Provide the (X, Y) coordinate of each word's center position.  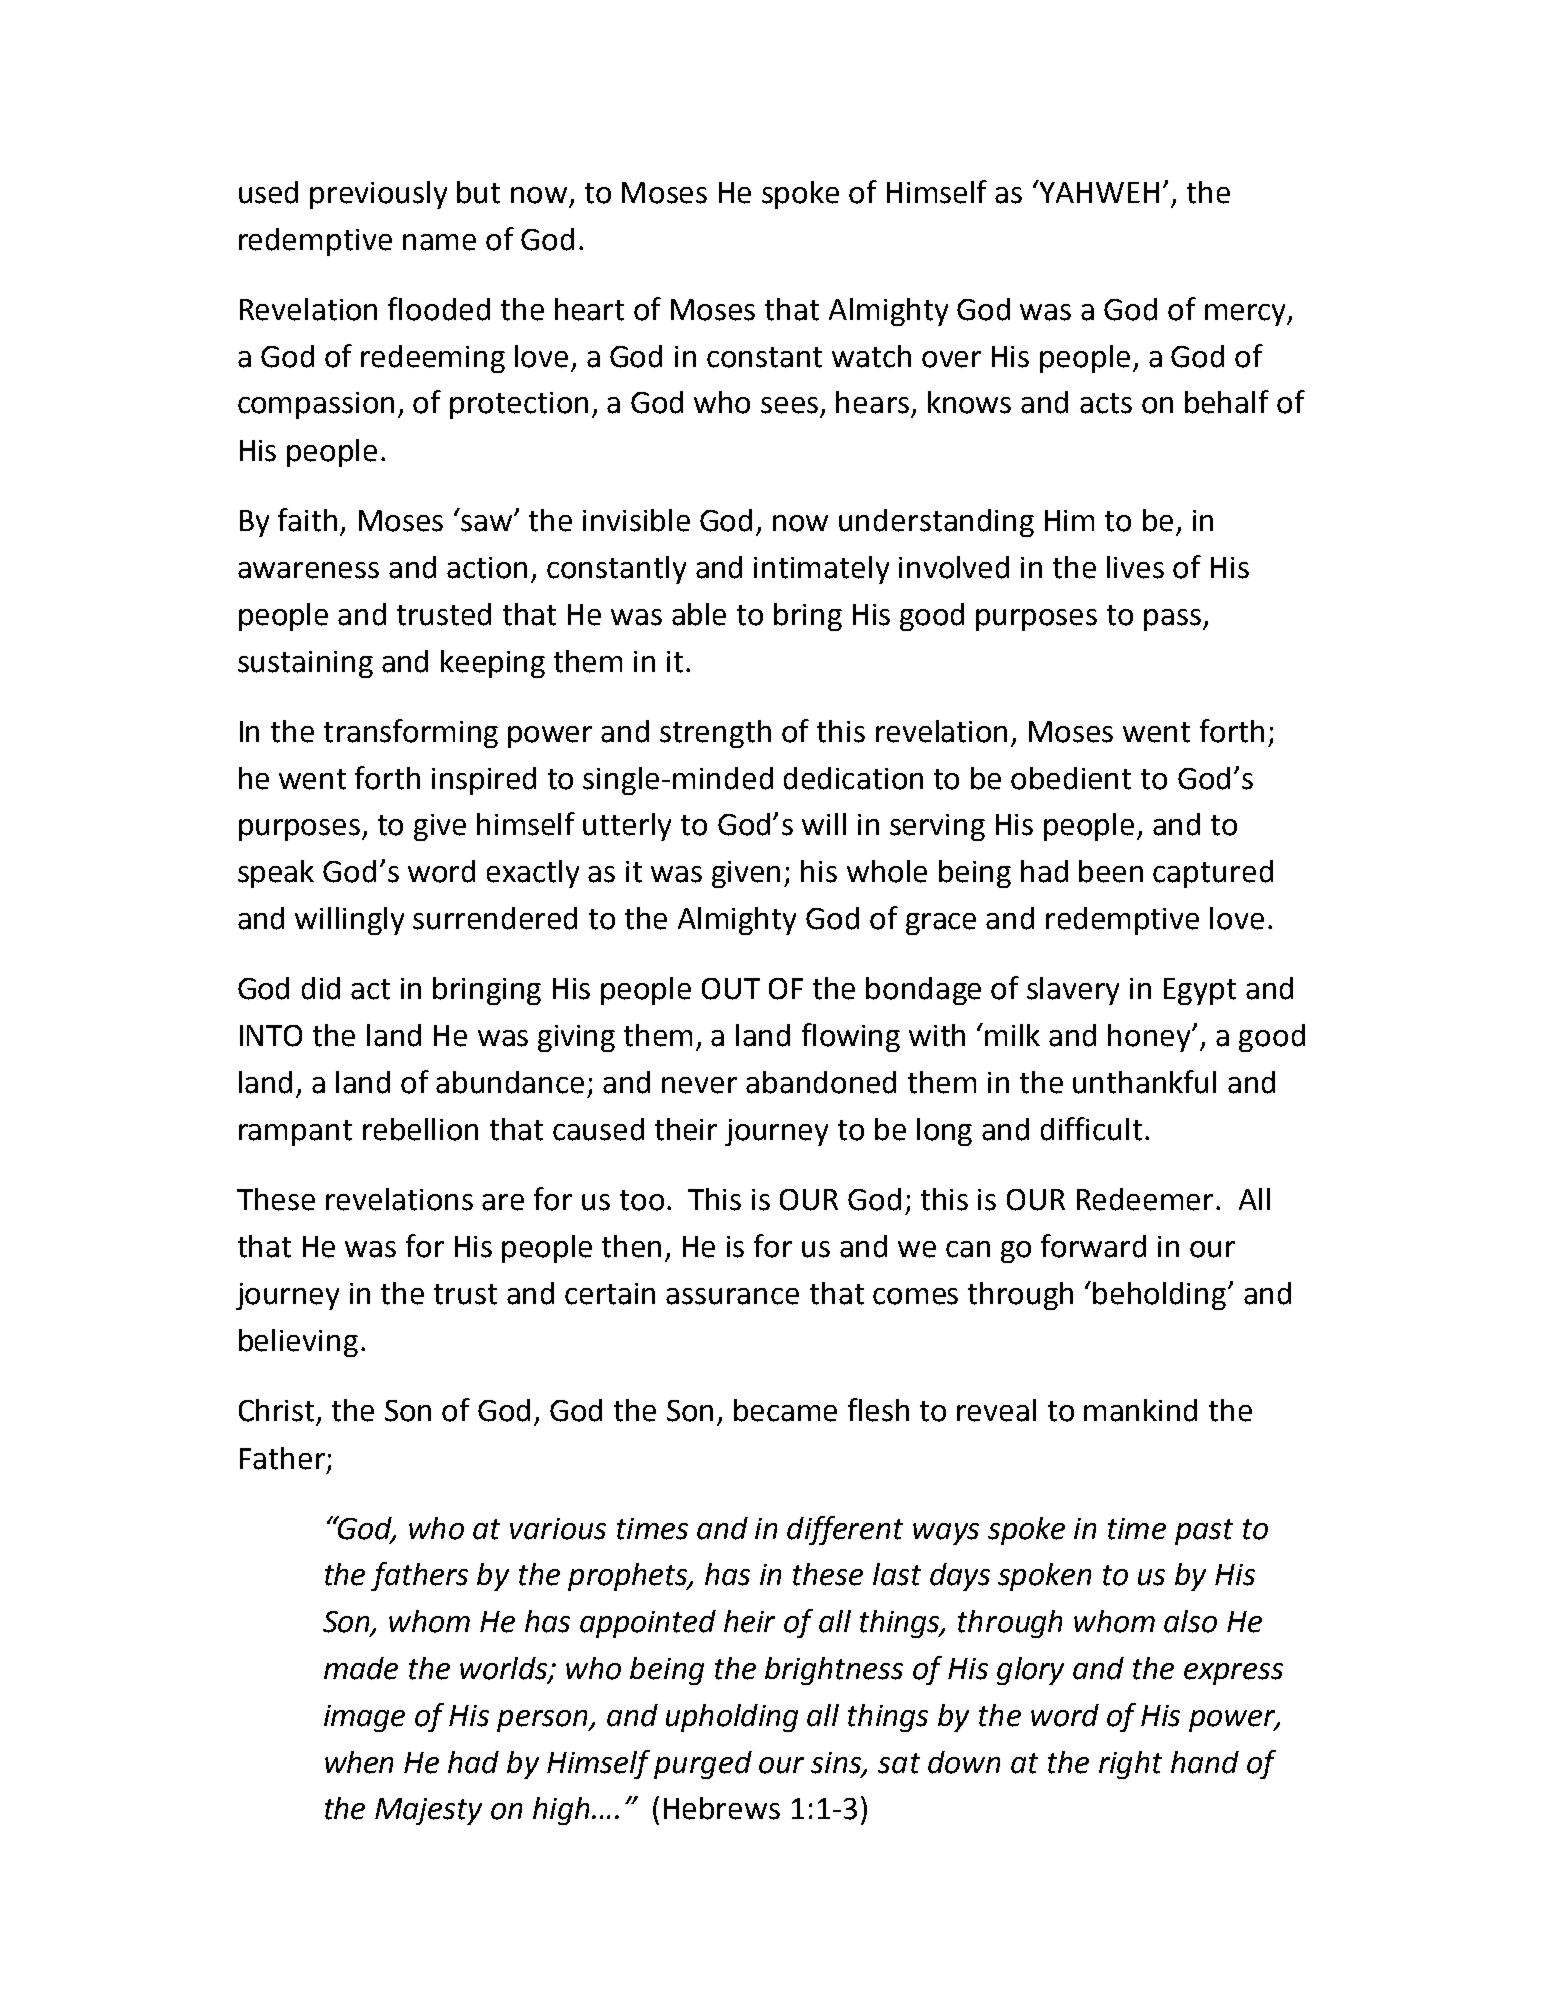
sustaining (305, 664)
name (439, 242)
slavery (1073, 991)
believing (298, 1343)
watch (871, 356)
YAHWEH (1098, 191)
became (785, 1410)
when (359, 1762)
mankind (1140, 1410)
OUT (731, 989)
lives (1135, 567)
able (699, 614)
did (321, 988)
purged (703, 1765)
